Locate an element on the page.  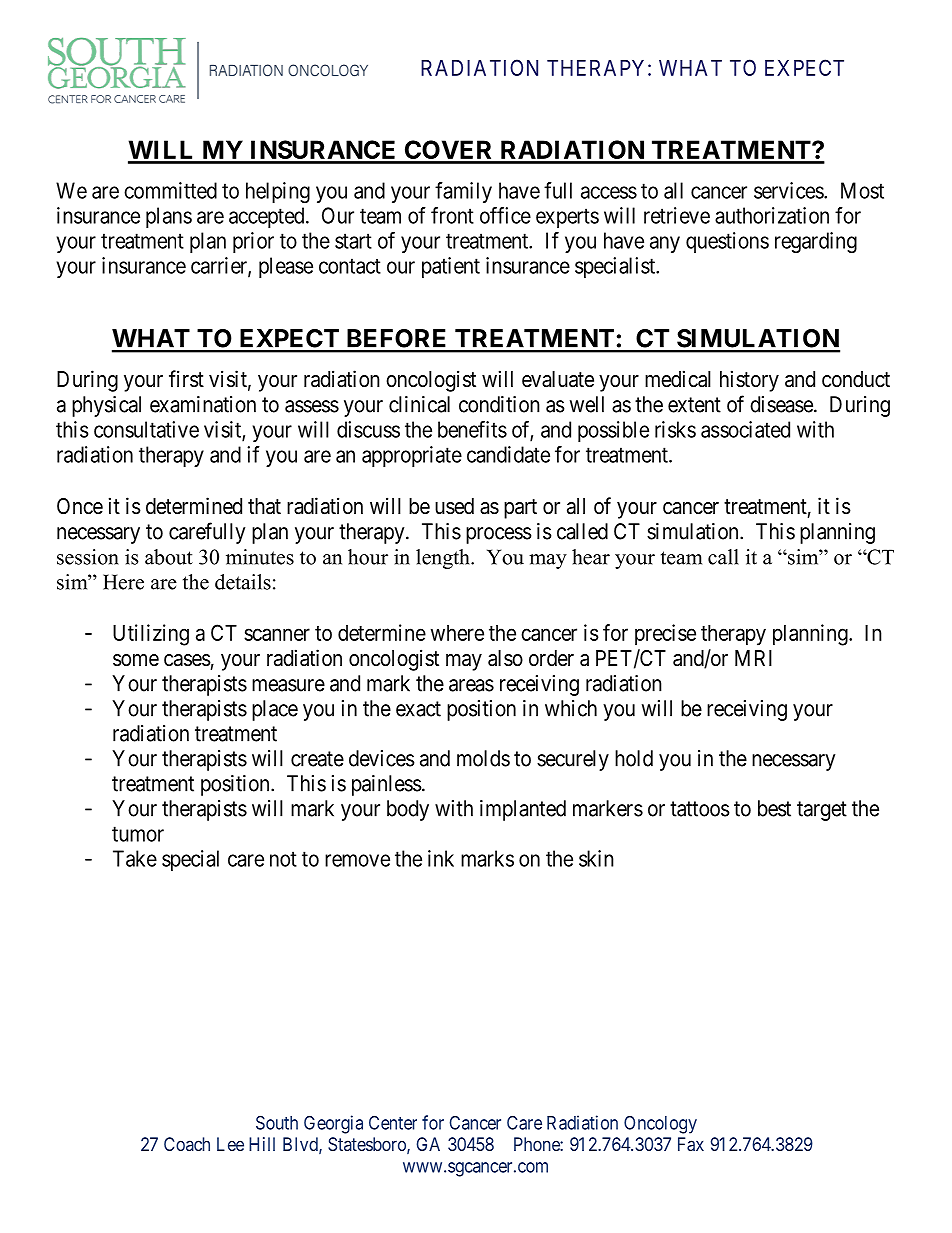
associated is located at coordinates (745, 429).
